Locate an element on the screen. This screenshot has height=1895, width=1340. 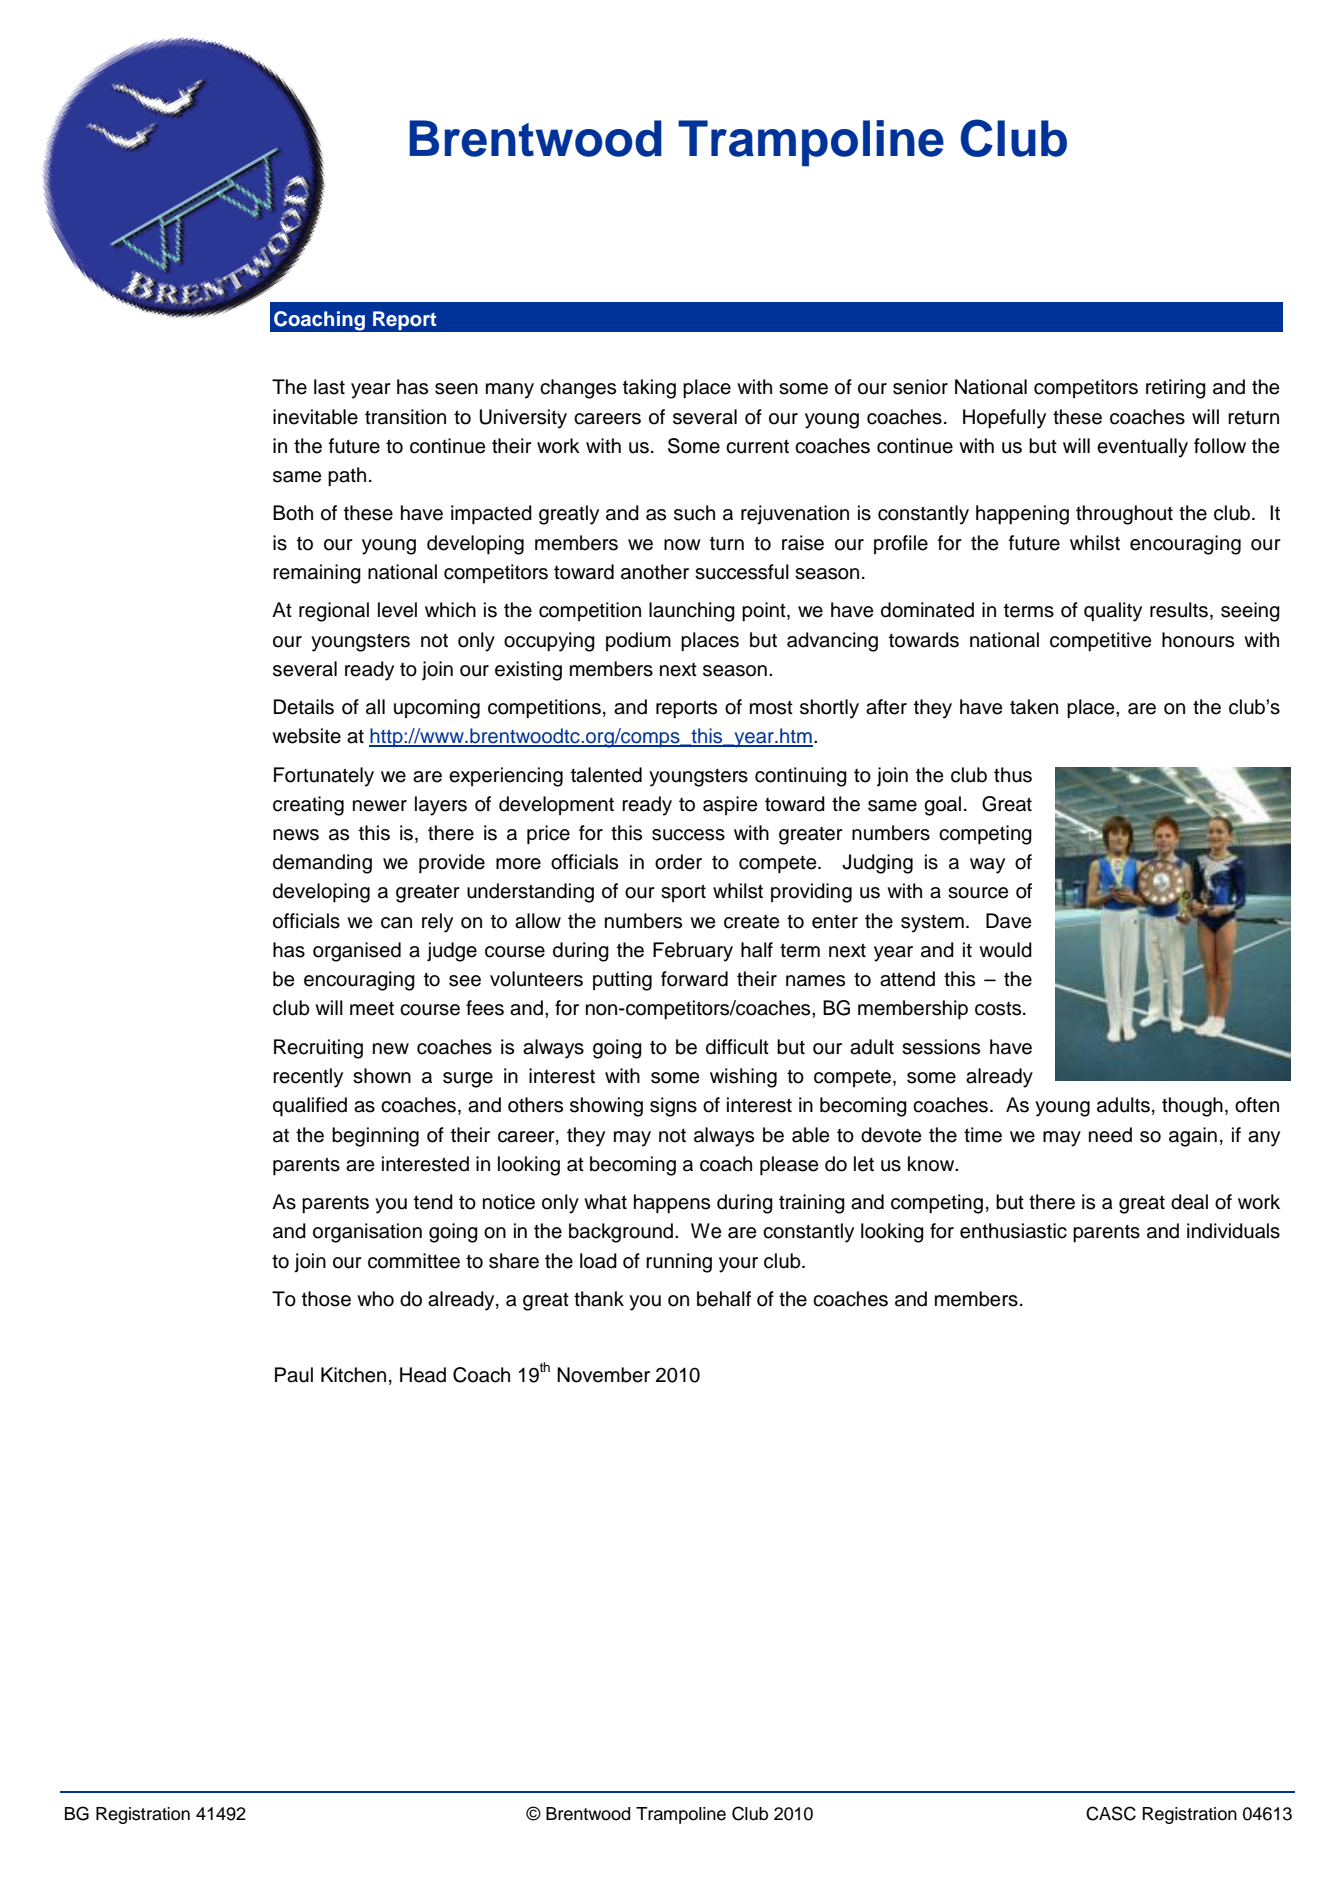
Head is located at coordinates (423, 1375).
